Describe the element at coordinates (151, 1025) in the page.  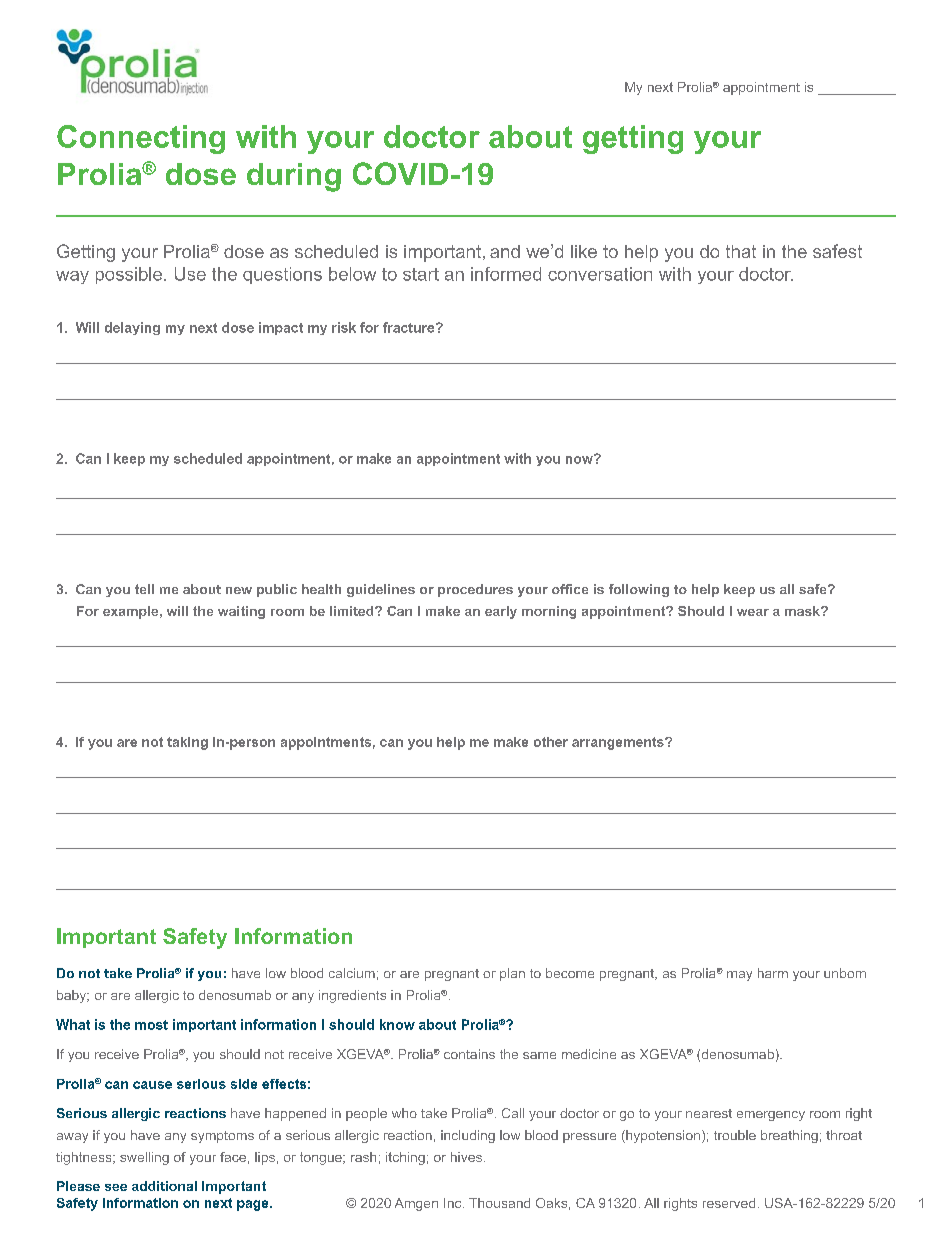
I see `most` at that location.
